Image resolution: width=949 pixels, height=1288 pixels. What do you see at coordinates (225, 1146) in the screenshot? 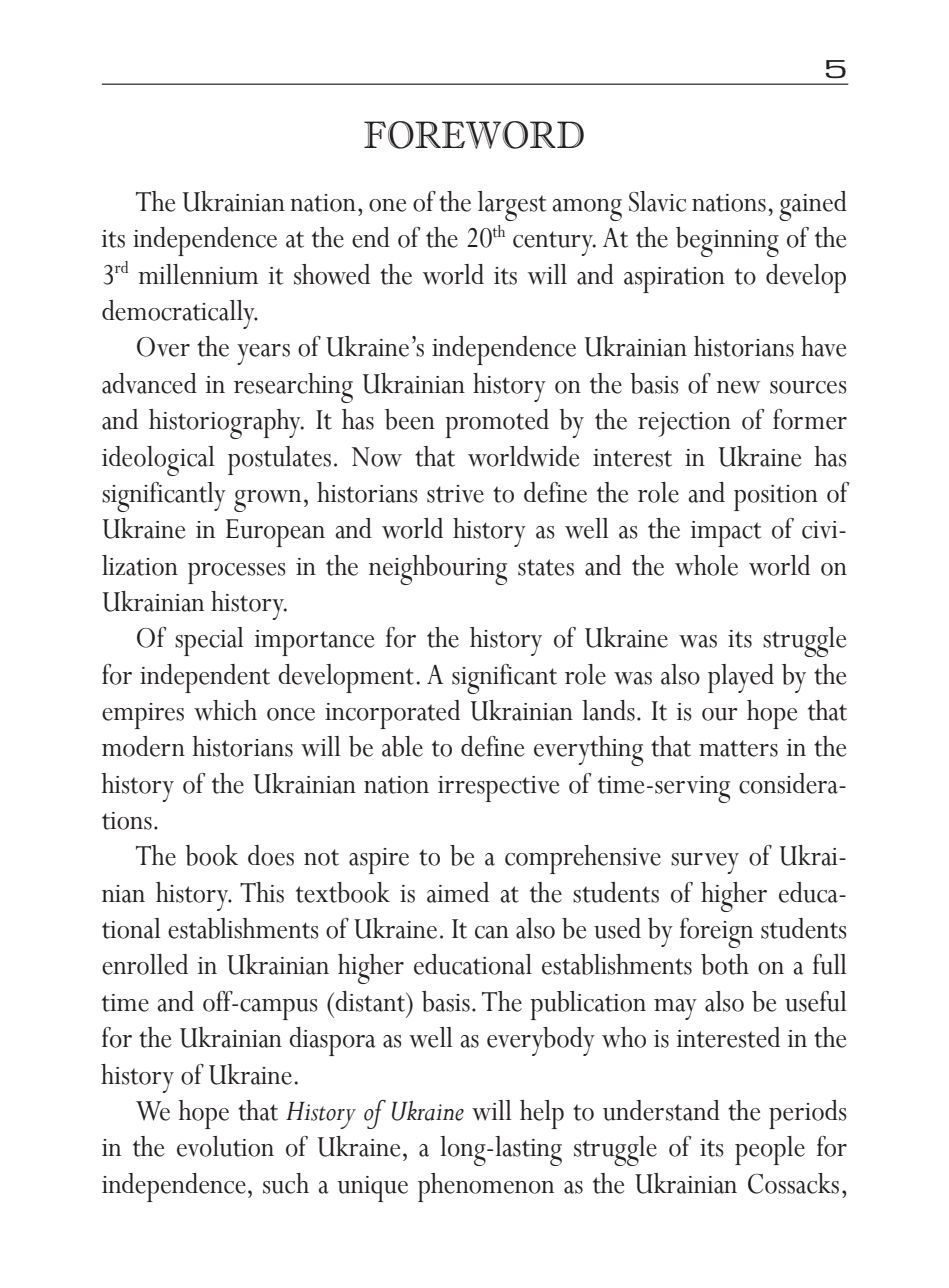
I see `evolution` at bounding box center [225, 1146].
